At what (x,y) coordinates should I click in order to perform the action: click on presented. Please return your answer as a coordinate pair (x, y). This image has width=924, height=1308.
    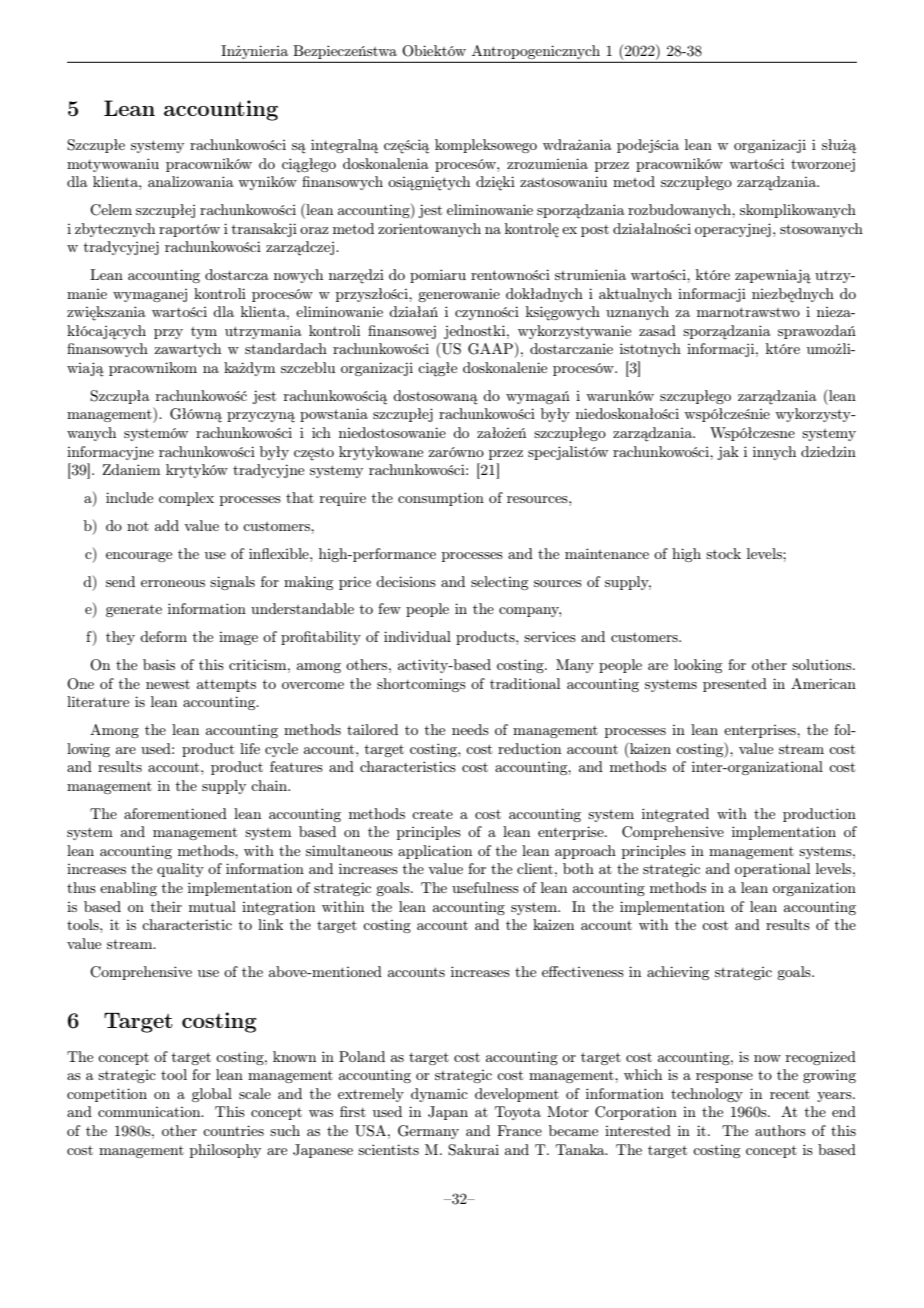
    Looking at the image, I should click on (735, 685).
